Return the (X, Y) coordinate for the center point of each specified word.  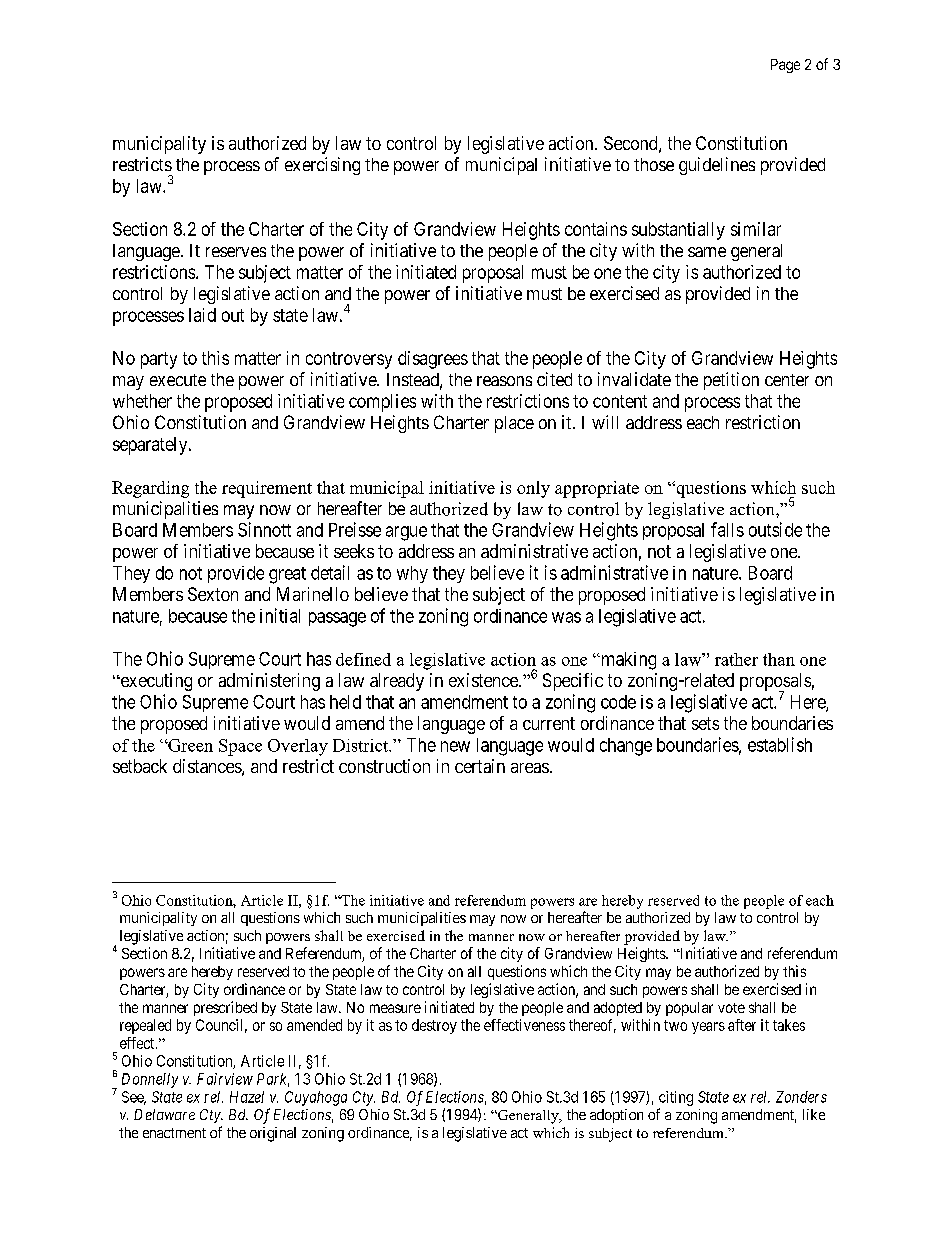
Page (785, 66)
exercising (322, 166)
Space (240, 747)
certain (480, 766)
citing (676, 1098)
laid (202, 315)
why (412, 574)
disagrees (433, 360)
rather (736, 659)
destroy (434, 1026)
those (654, 164)
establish (780, 744)
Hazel (247, 1097)
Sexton (213, 594)
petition (731, 381)
